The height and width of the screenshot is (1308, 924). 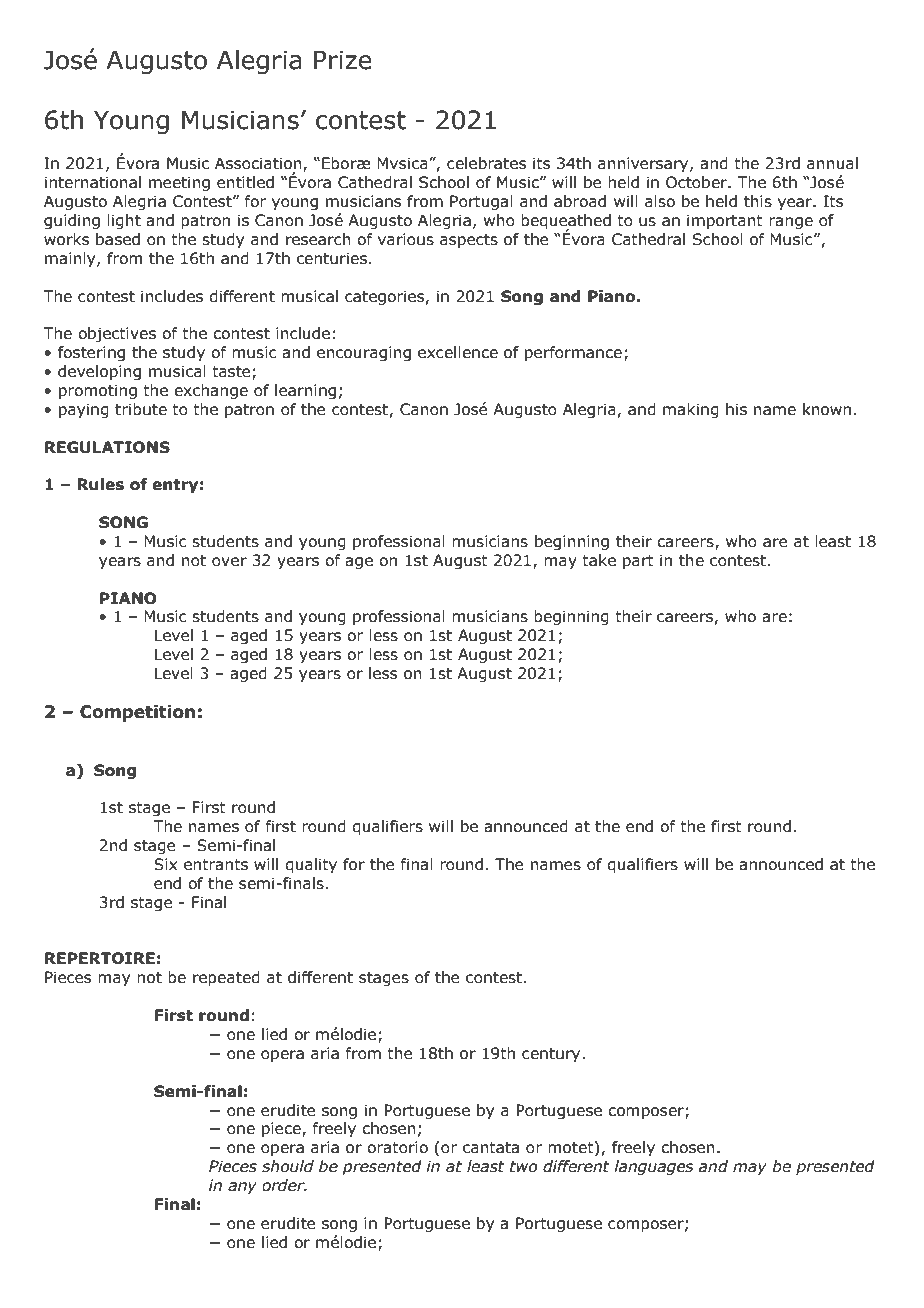 I want to click on languages, so click(x=653, y=1167).
